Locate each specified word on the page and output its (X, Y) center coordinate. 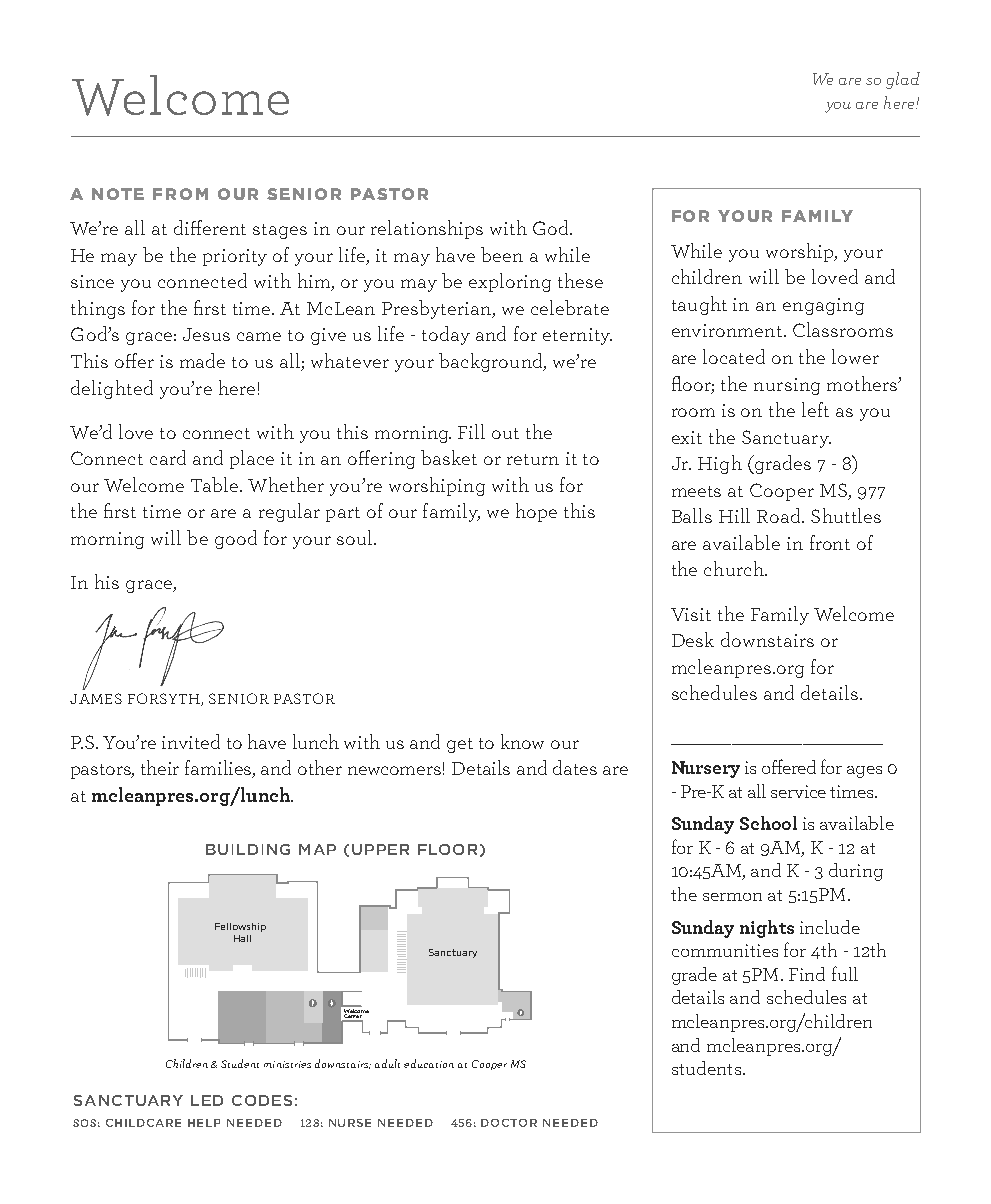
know (522, 741)
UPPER (380, 849)
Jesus (206, 334)
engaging (823, 306)
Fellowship (240, 927)
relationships (427, 229)
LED (207, 1100)
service (798, 791)
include (830, 927)
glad (903, 80)
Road (780, 515)
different (210, 227)
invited (191, 741)
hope (536, 512)
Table (216, 484)
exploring (510, 282)
